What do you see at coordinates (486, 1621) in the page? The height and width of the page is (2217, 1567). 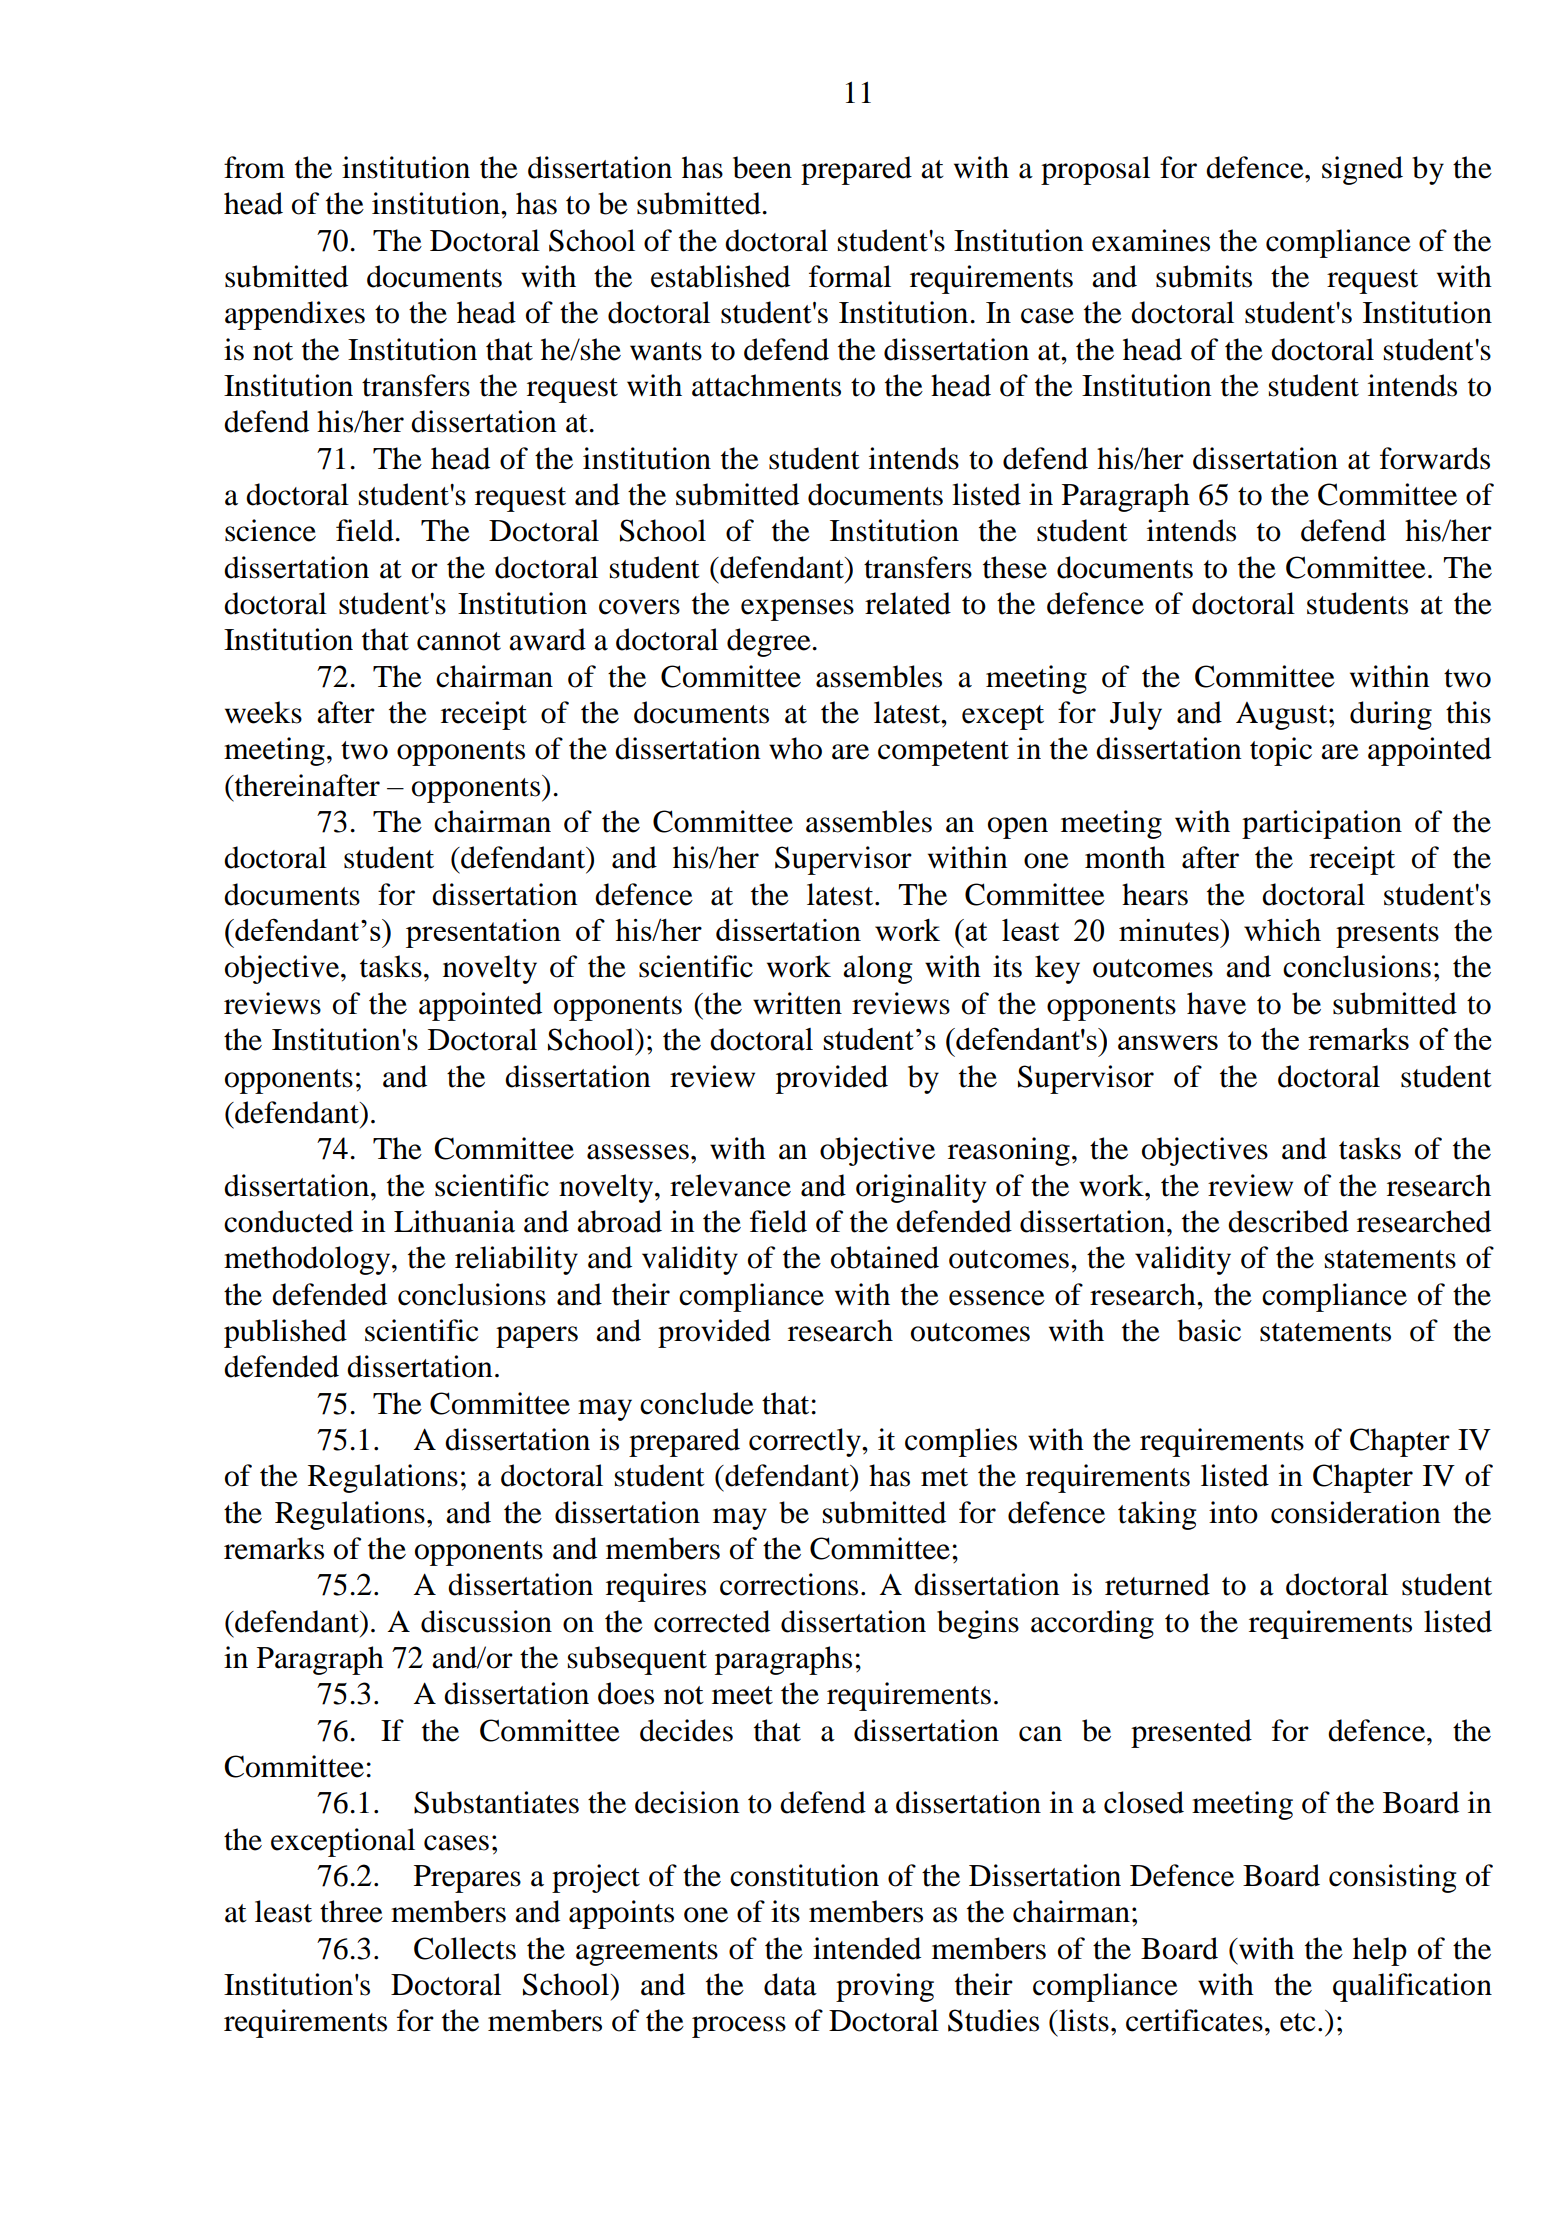 I see `discussion` at bounding box center [486, 1621].
